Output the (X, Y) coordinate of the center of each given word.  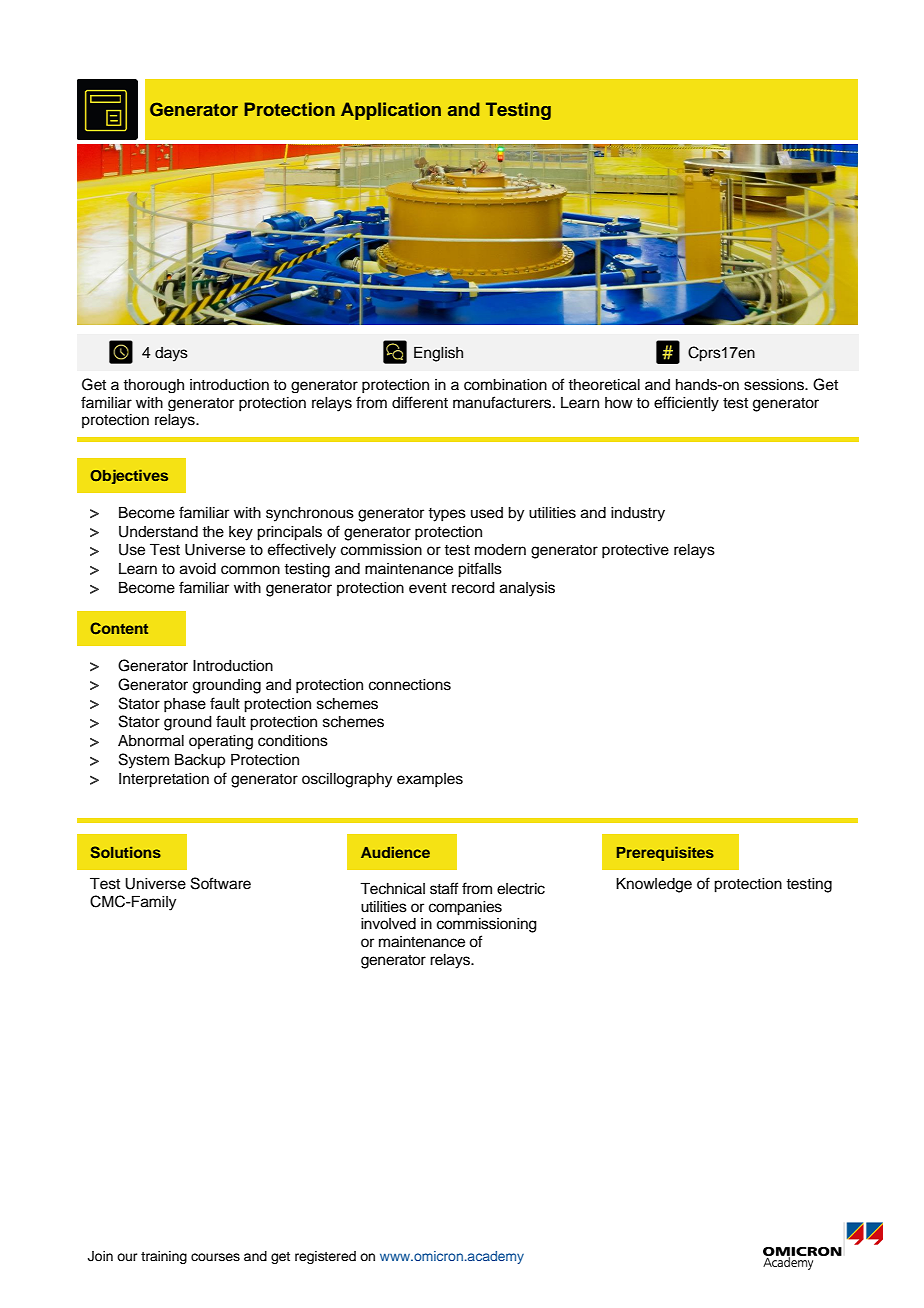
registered (325, 1257)
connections (410, 685)
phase (185, 705)
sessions (775, 385)
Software (221, 883)
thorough (153, 386)
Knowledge (654, 885)
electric (521, 889)
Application (391, 111)
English (438, 354)
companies (465, 908)
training (164, 1257)
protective (635, 551)
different (420, 402)
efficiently (686, 404)
